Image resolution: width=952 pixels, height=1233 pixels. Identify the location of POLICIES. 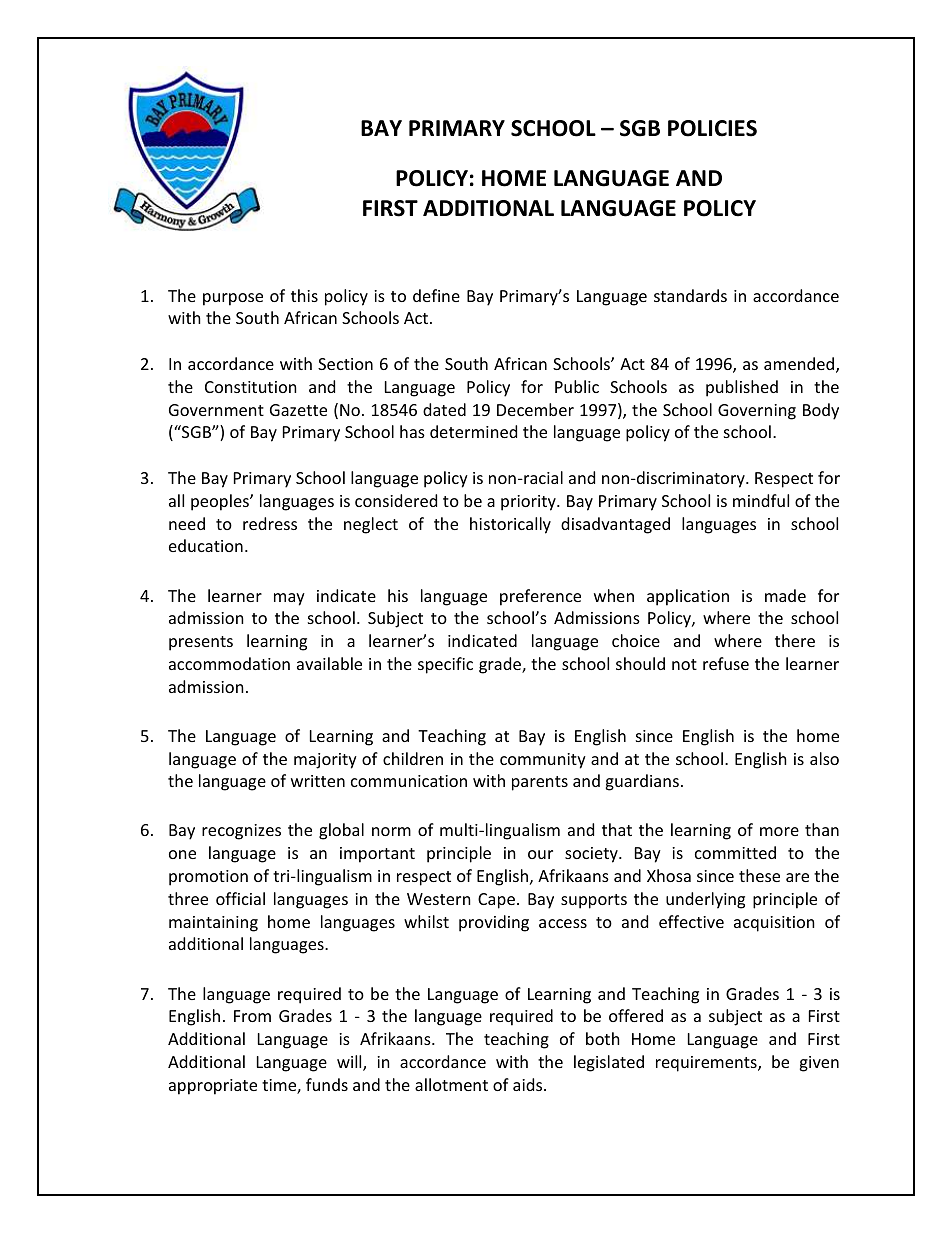
(712, 128).
